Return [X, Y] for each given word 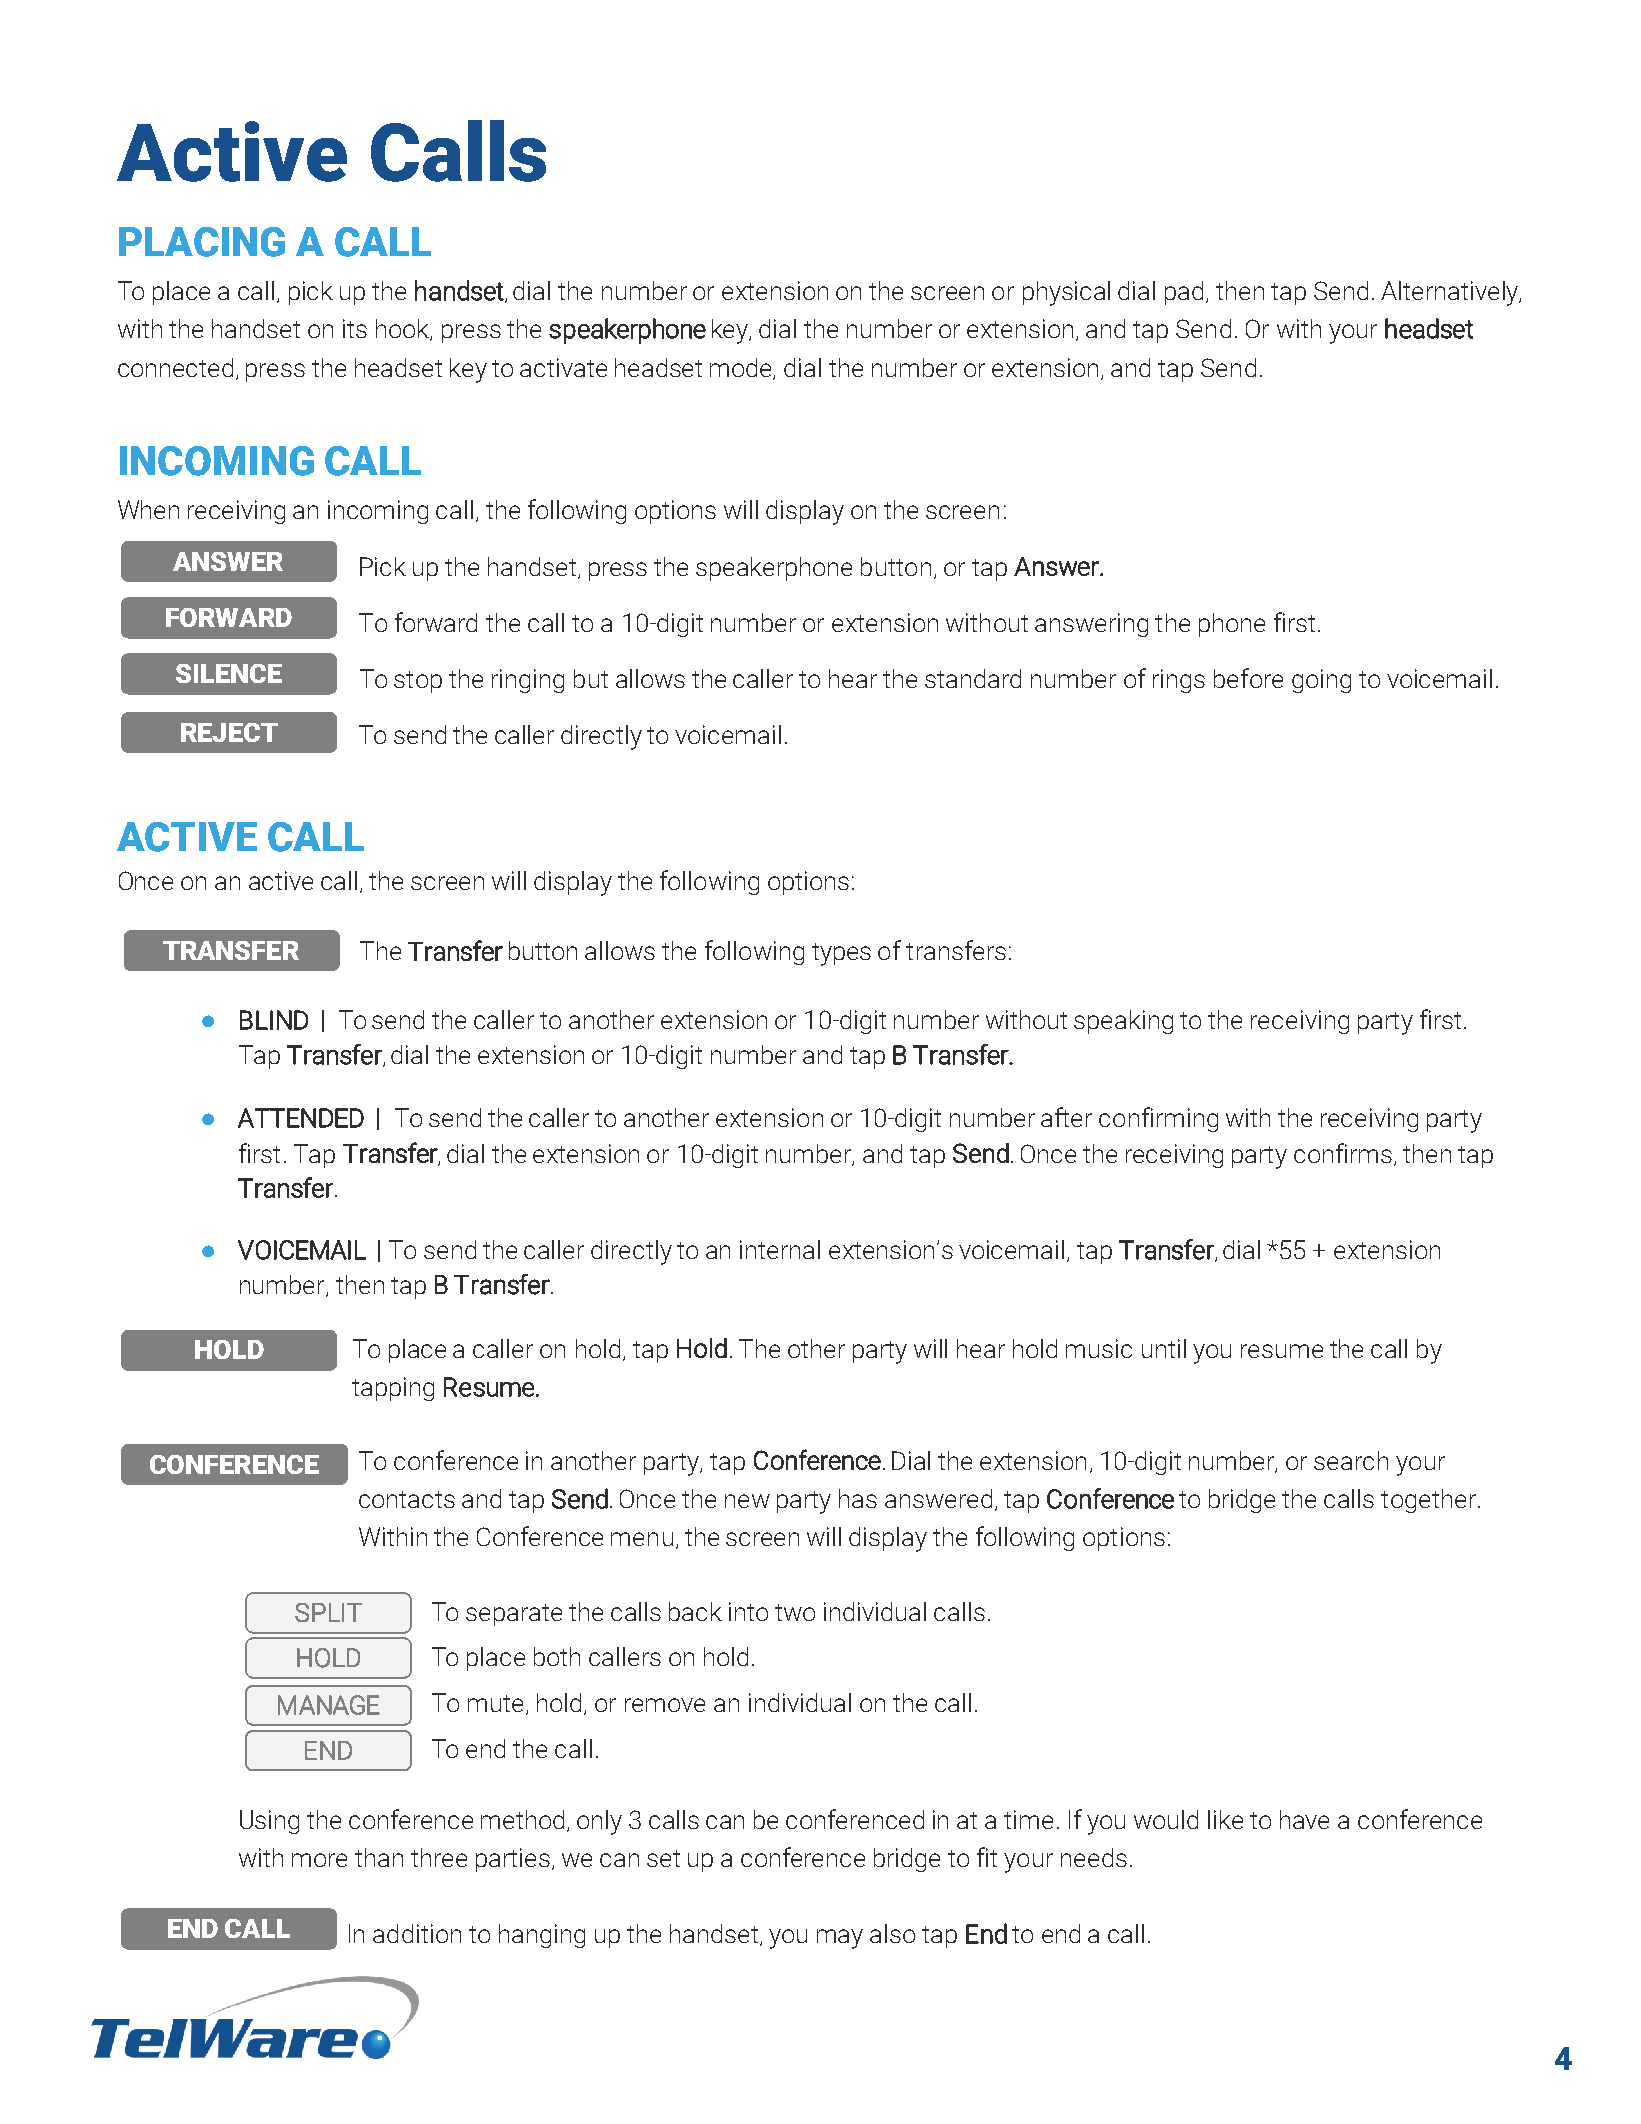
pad [1184, 293]
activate [563, 367]
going [1321, 681]
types [841, 954]
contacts [407, 1499]
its [355, 328]
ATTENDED [301, 1118]
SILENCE [229, 673]
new [747, 1501]
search [1351, 1460]
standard [973, 678]
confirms [1343, 1153]
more [319, 1860]
